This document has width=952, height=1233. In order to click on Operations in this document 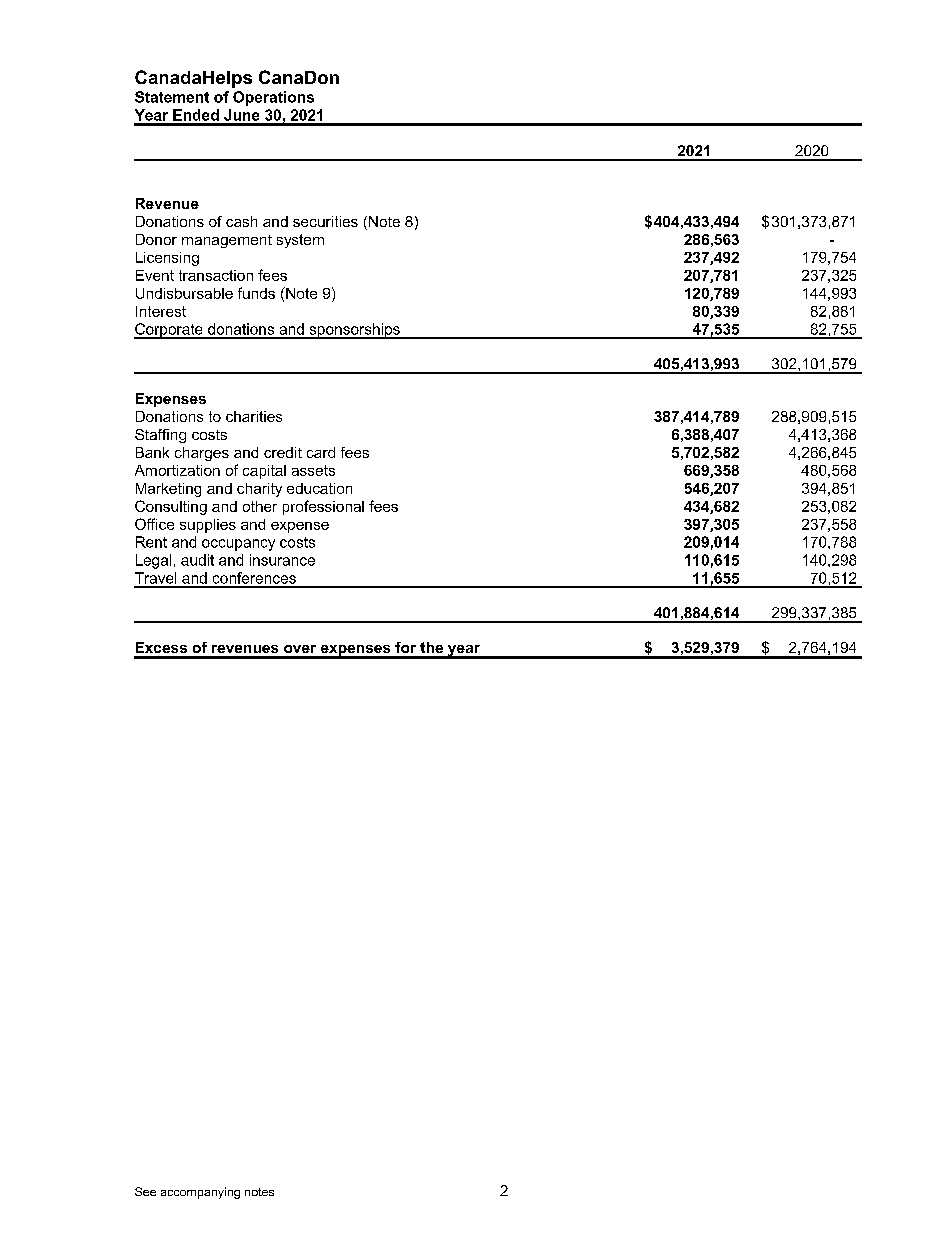, I will do `click(273, 98)`.
